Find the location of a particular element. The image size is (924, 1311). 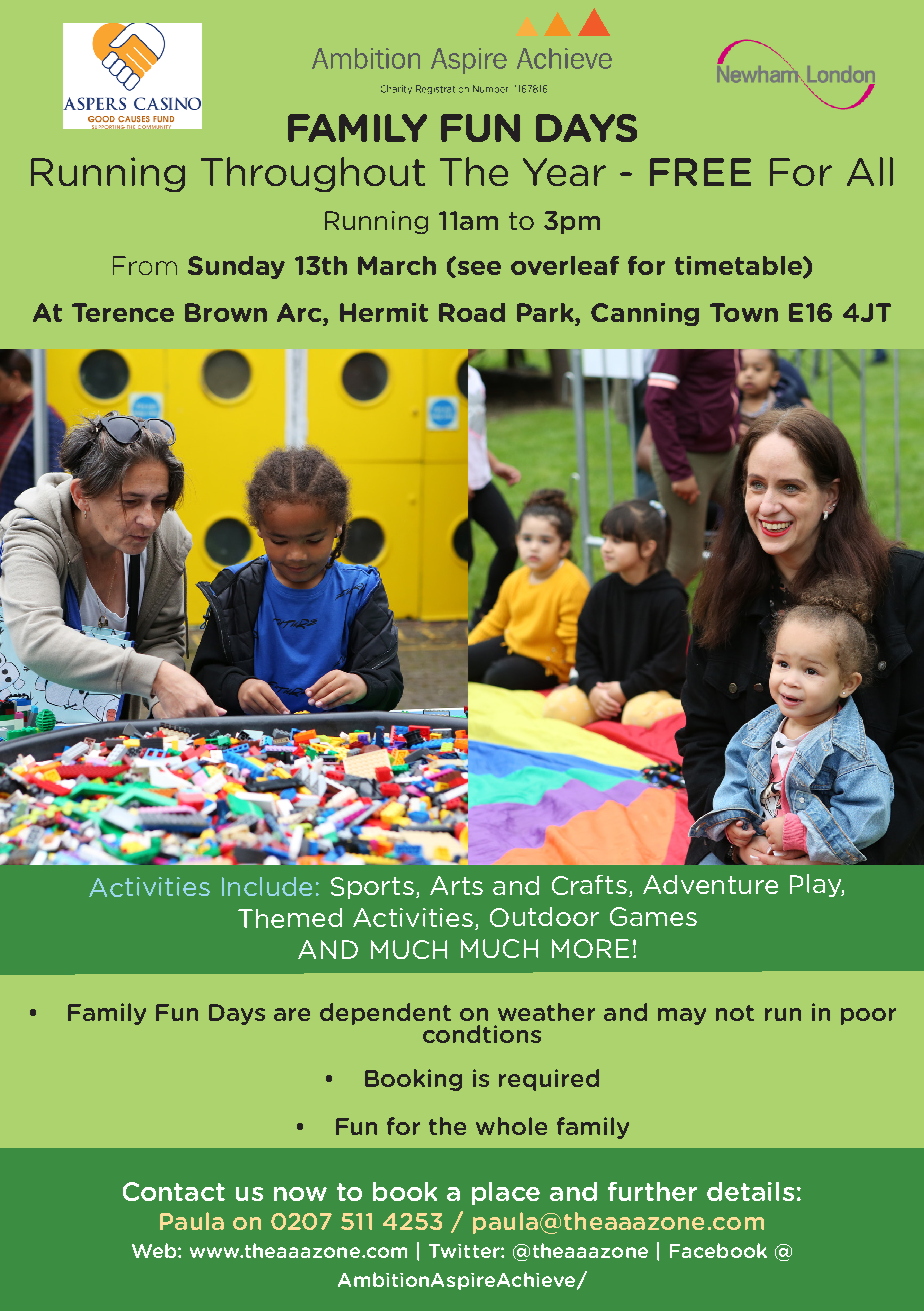

FREE is located at coordinates (700, 172).
